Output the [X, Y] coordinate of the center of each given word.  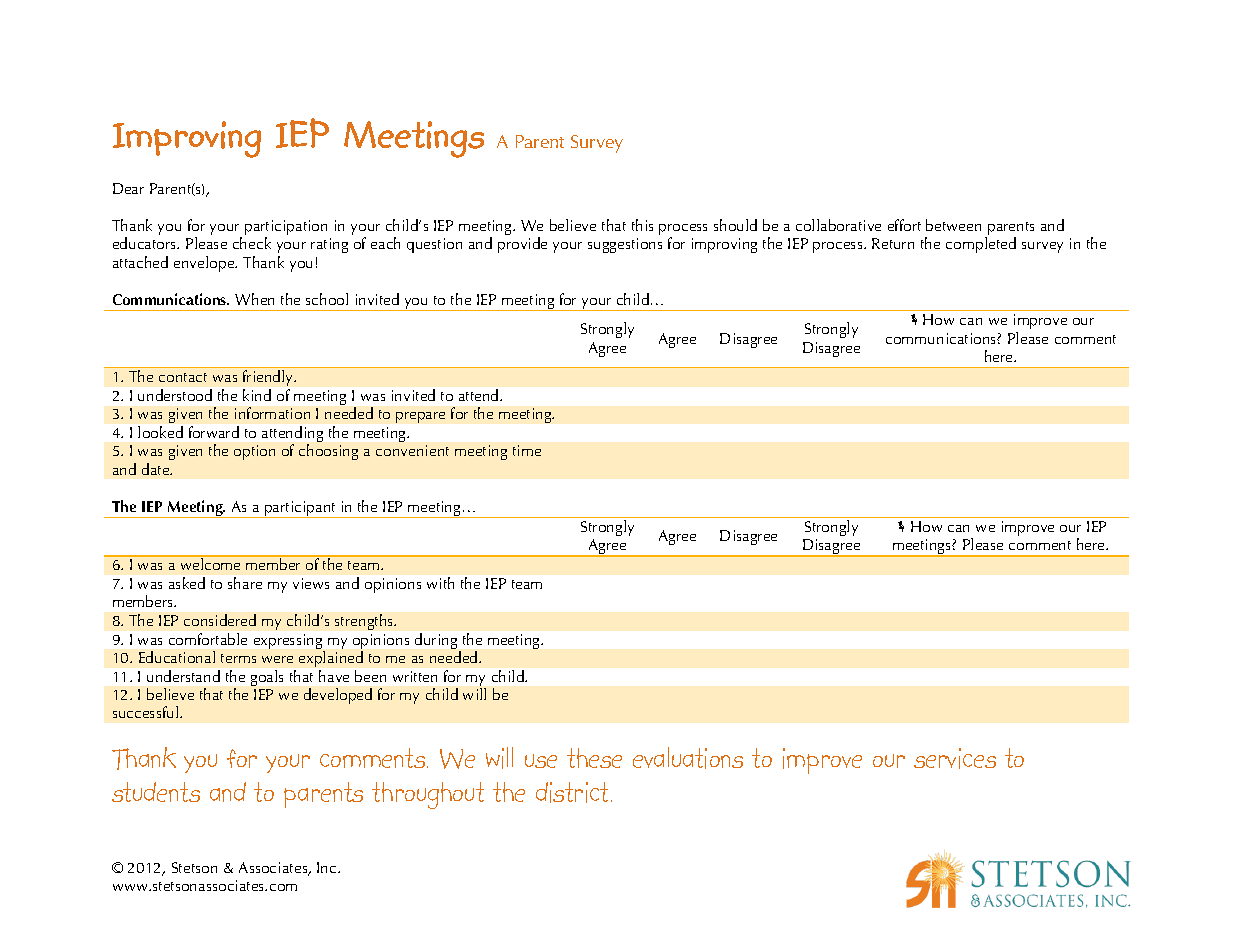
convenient [412, 450]
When [254, 299]
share [245, 583]
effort [904, 225]
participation [286, 229]
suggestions [625, 245]
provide [522, 245]
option [254, 452]
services [955, 758]
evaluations [688, 758]
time [527, 450]
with [440, 583]
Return [893, 243]
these [594, 758]
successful [145, 712]
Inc [328, 867]
